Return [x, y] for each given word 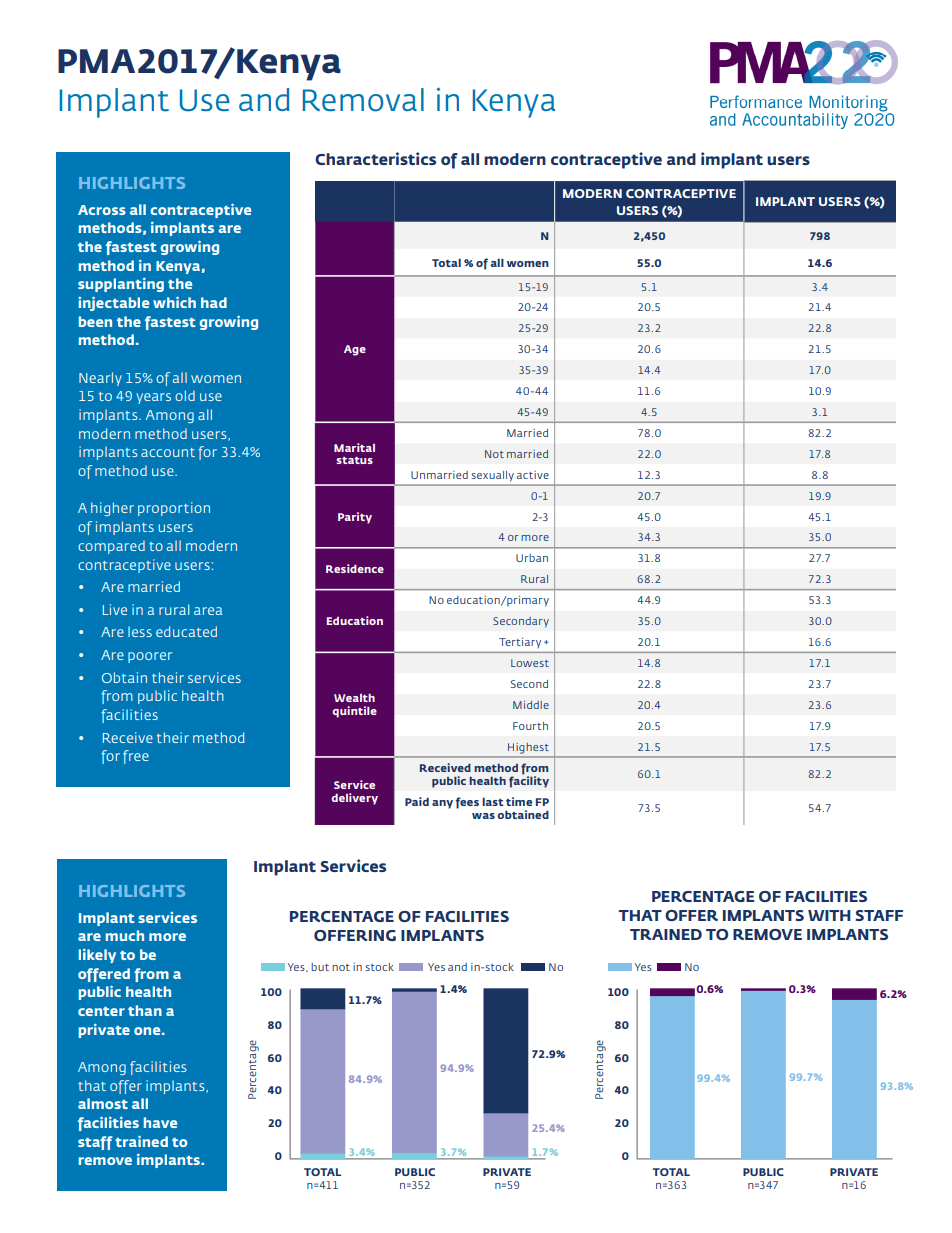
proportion [174, 509]
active [533, 475]
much [125, 935]
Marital [354, 447]
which [174, 302]
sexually [493, 476]
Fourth [530, 726]
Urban [532, 558]
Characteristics [375, 158]
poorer [150, 657]
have [160, 1122]
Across [102, 210]
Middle [531, 705]
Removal [363, 100]
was [483, 816]
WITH [829, 915]
